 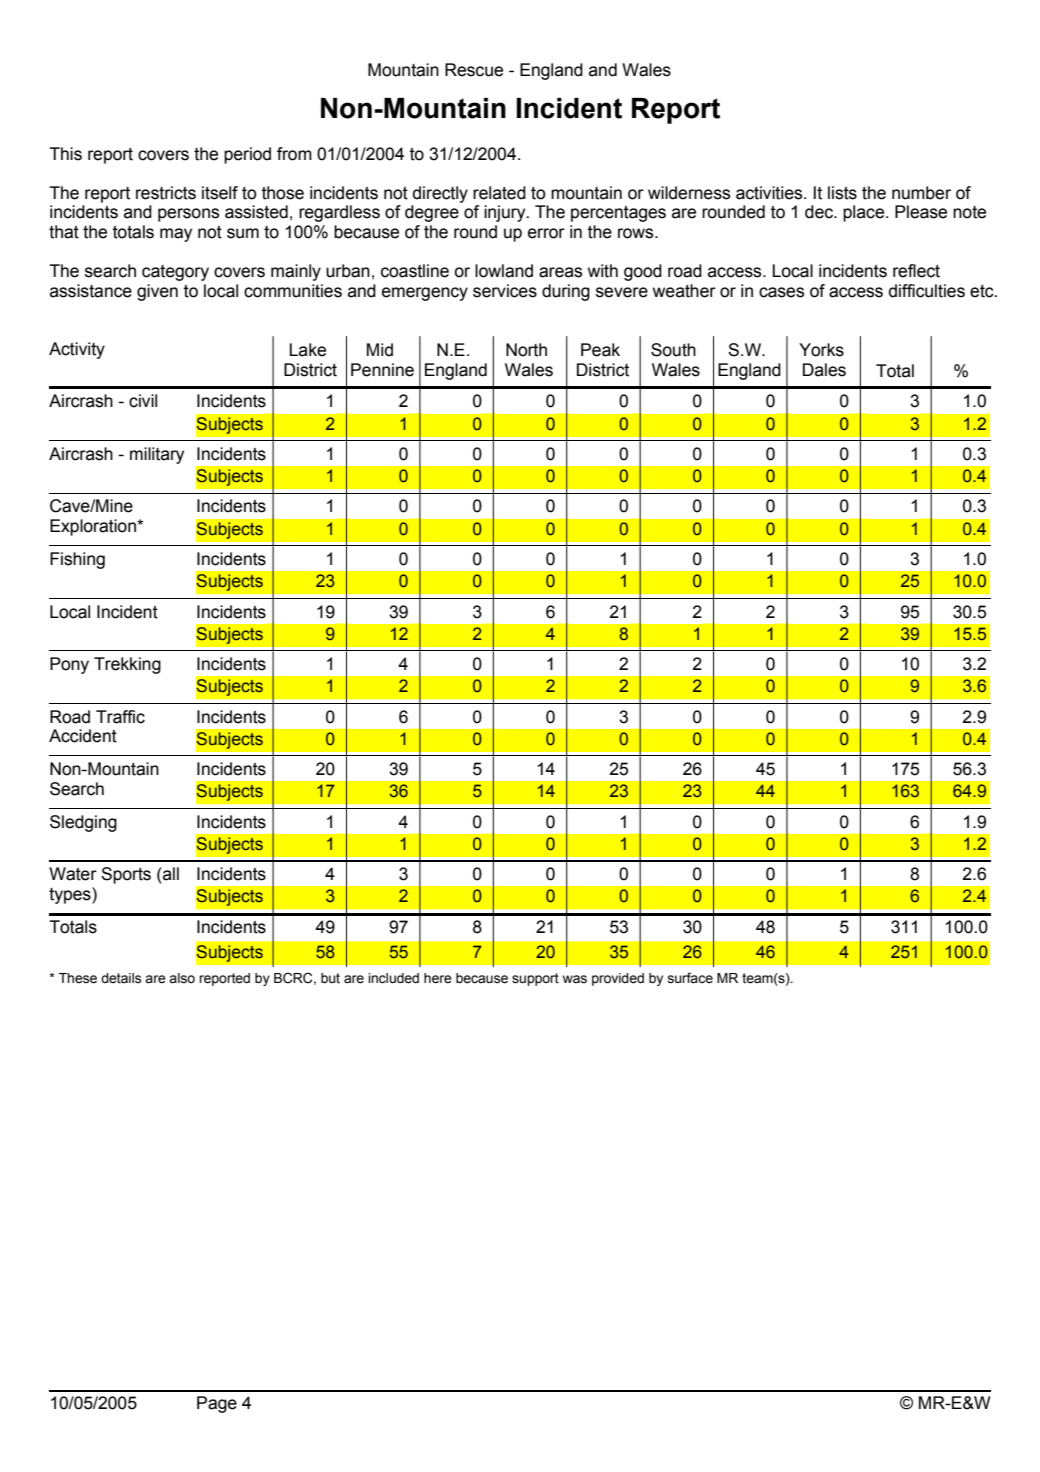 I want to click on surface, so click(x=690, y=978).
